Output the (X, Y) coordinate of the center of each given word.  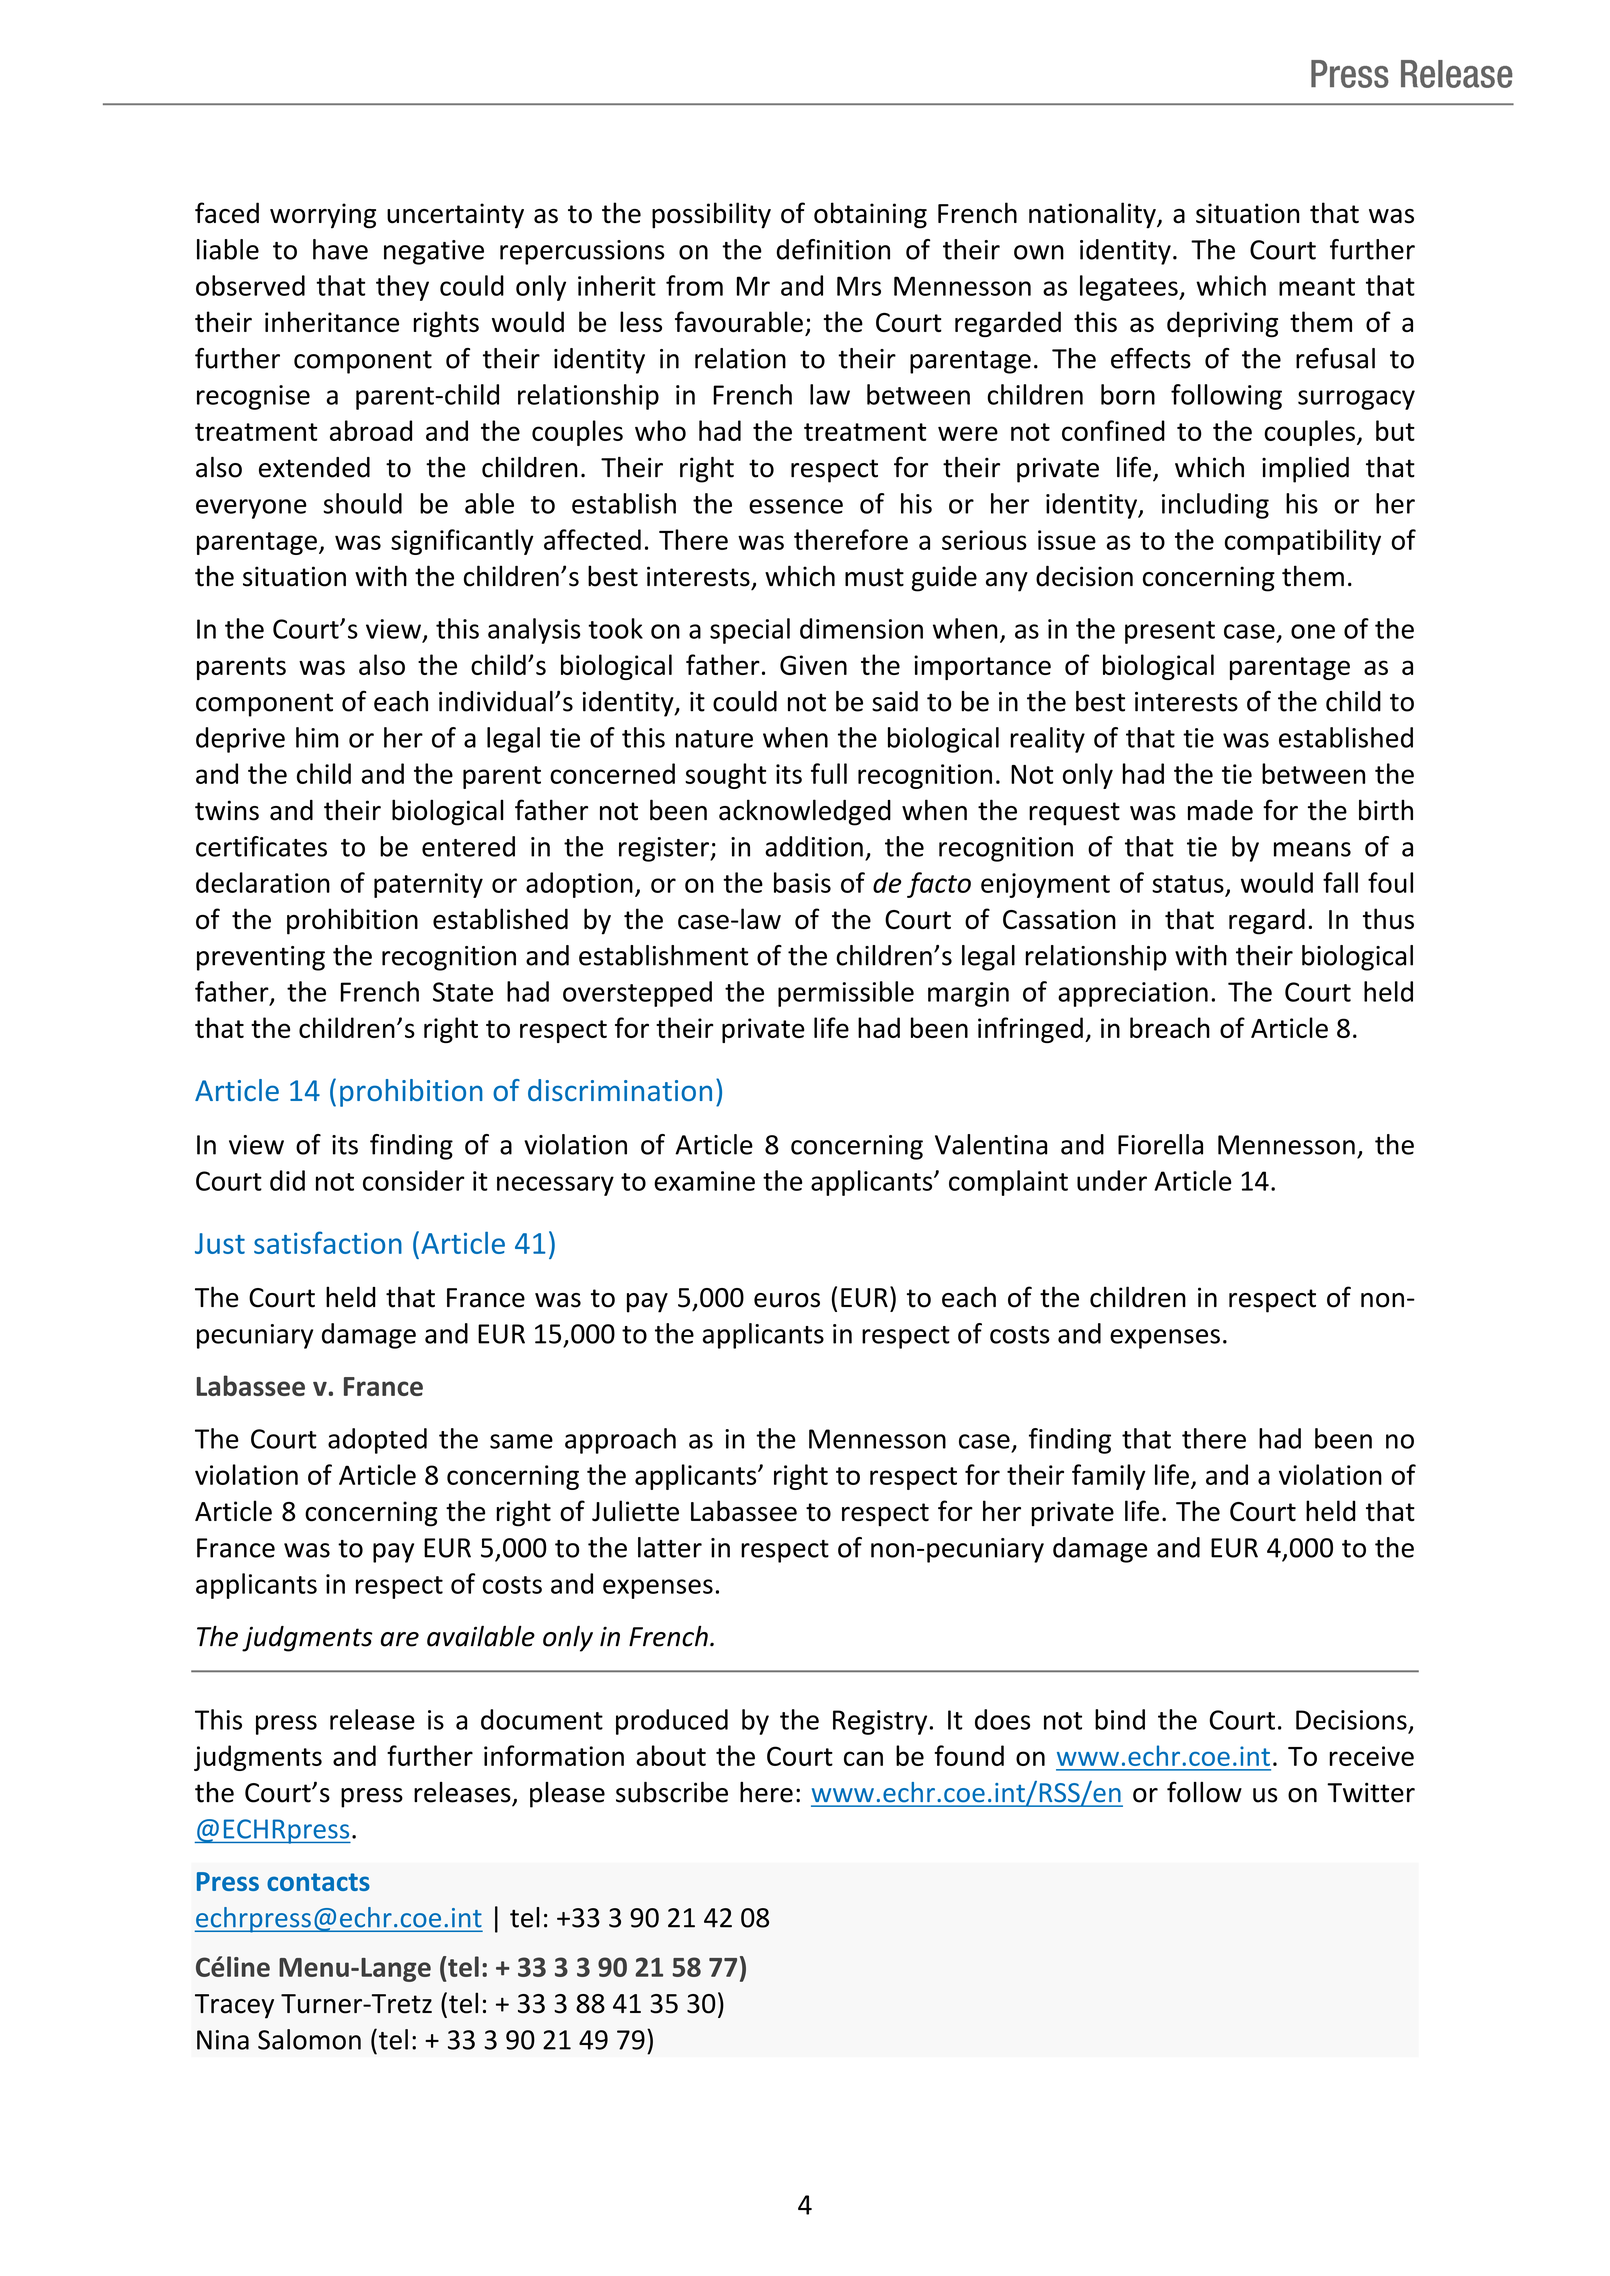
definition (833, 249)
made (1220, 810)
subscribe (672, 1792)
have (340, 249)
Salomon (309, 2039)
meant (1317, 287)
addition (814, 846)
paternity (428, 885)
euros (787, 1300)
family (1109, 1477)
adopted (377, 1441)
